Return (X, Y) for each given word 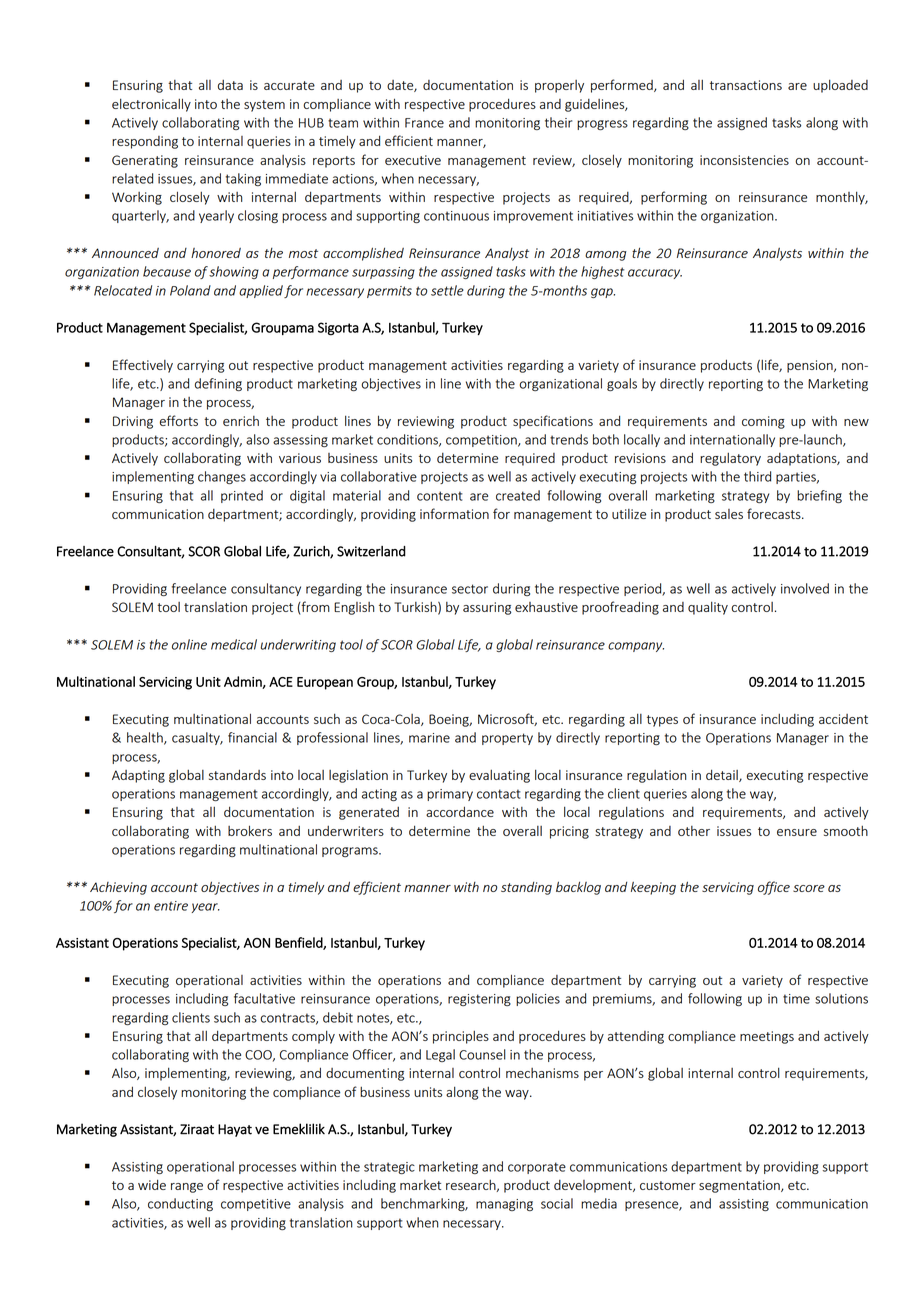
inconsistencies (744, 160)
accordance (460, 811)
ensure (797, 832)
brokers (250, 830)
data (230, 85)
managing (504, 1205)
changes (222, 477)
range (187, 1188)
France (424, 123)
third (757, 476)
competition (482, 441)
